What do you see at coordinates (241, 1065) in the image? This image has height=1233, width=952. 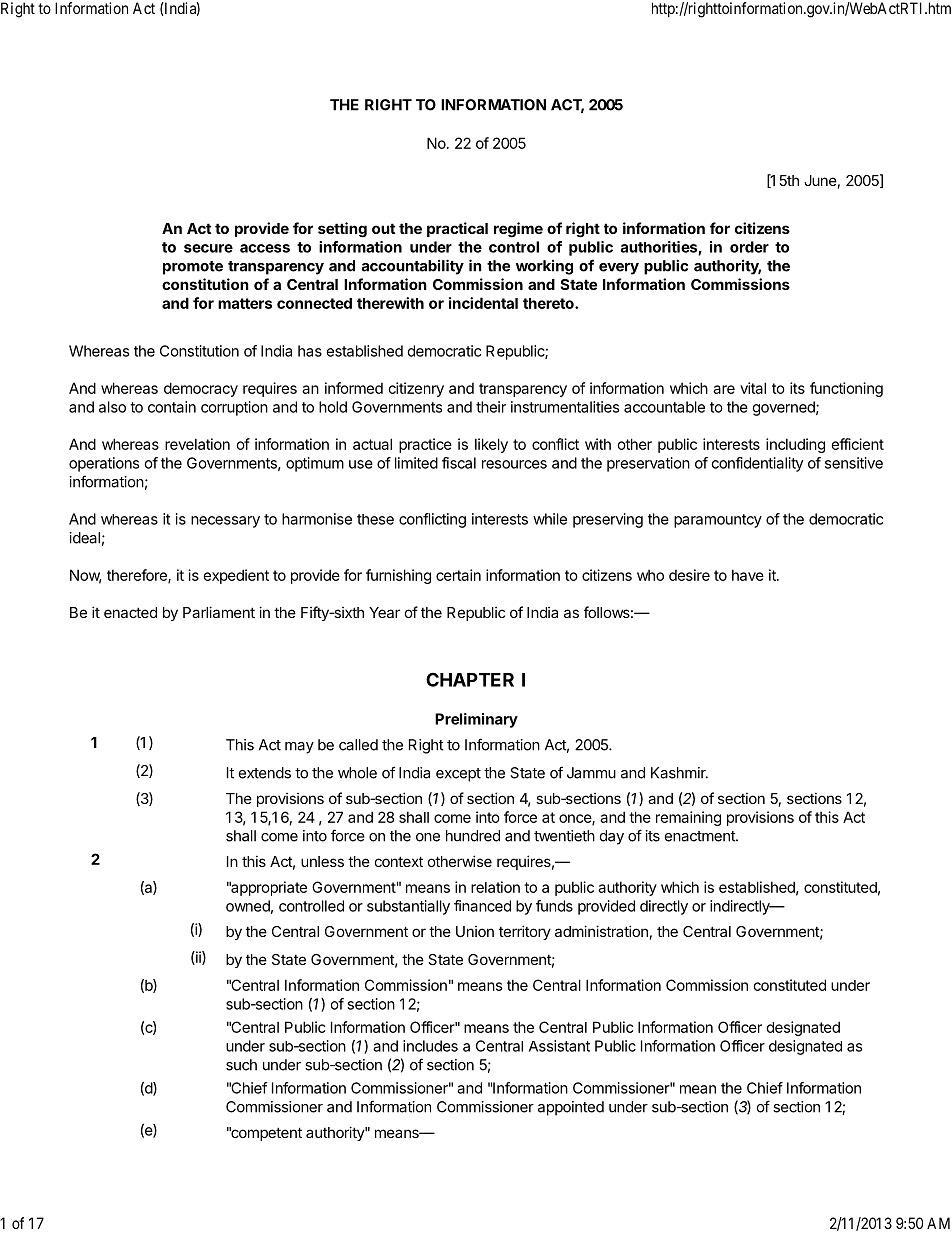 I see `such` at bounding box center [241, 1065].
